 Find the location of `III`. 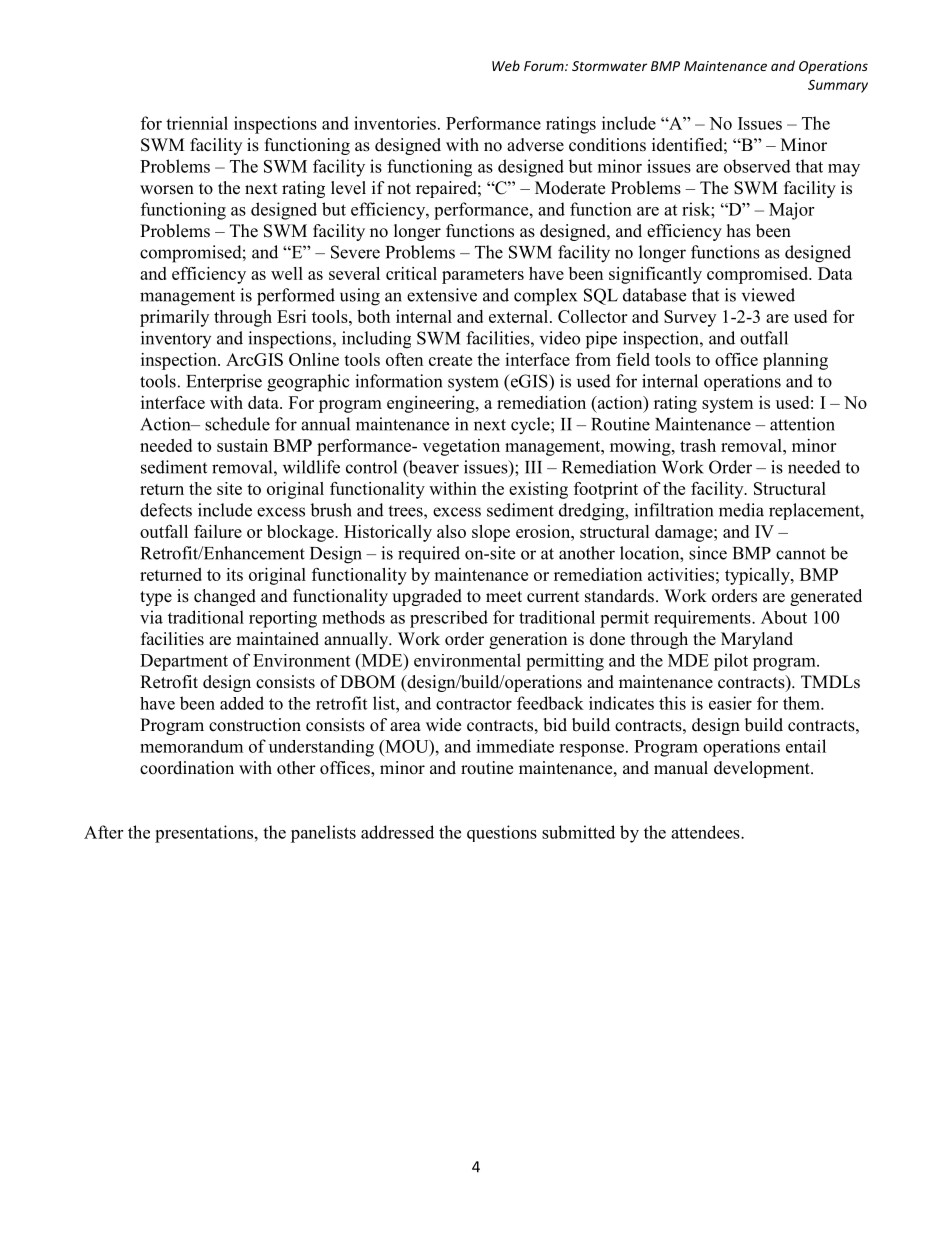

III is located at coordinates (533, 467).
